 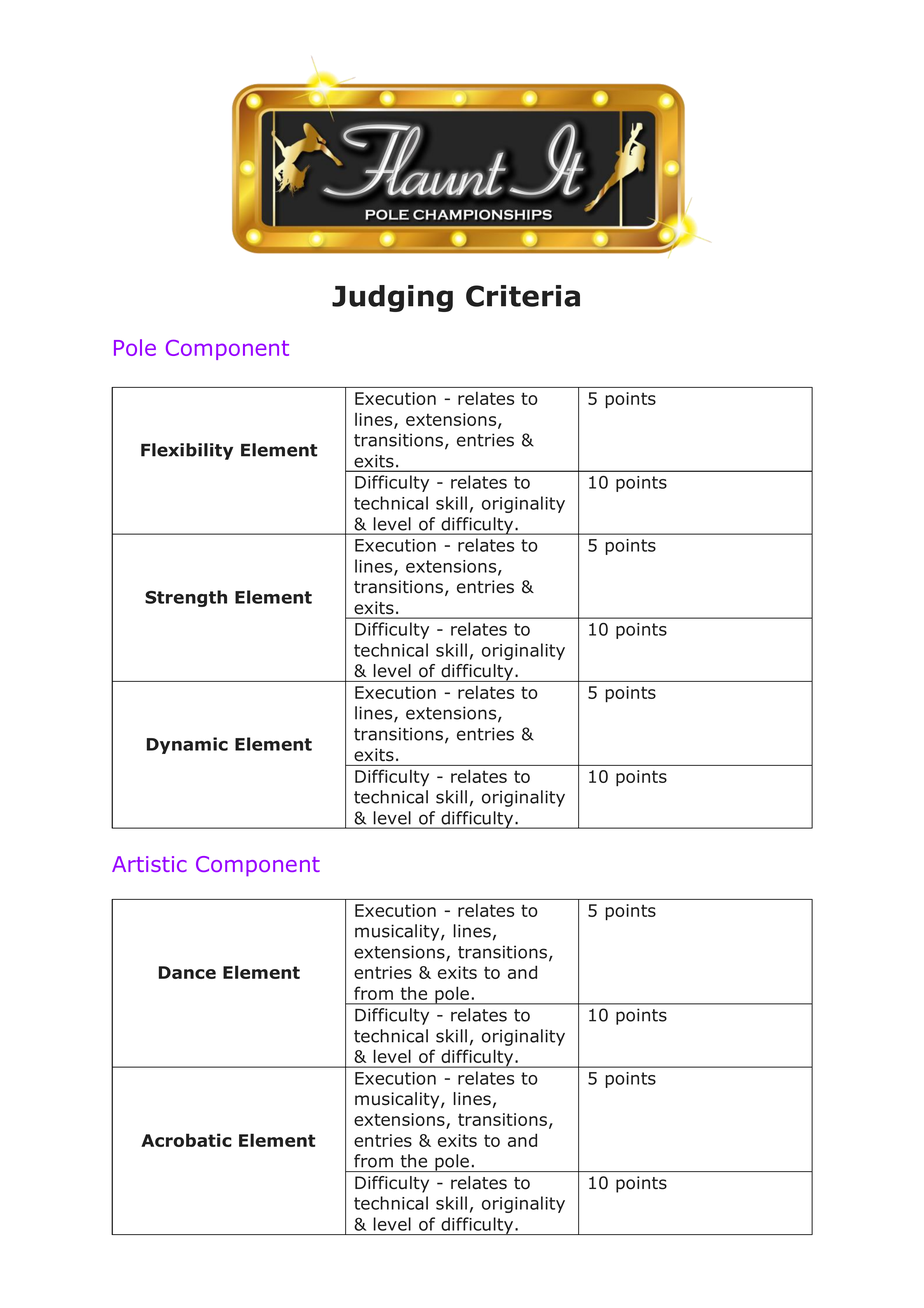 What do you see at coordinates (149, 864) in the document?
I see `Artistic` at bounding box center [149, 864].
